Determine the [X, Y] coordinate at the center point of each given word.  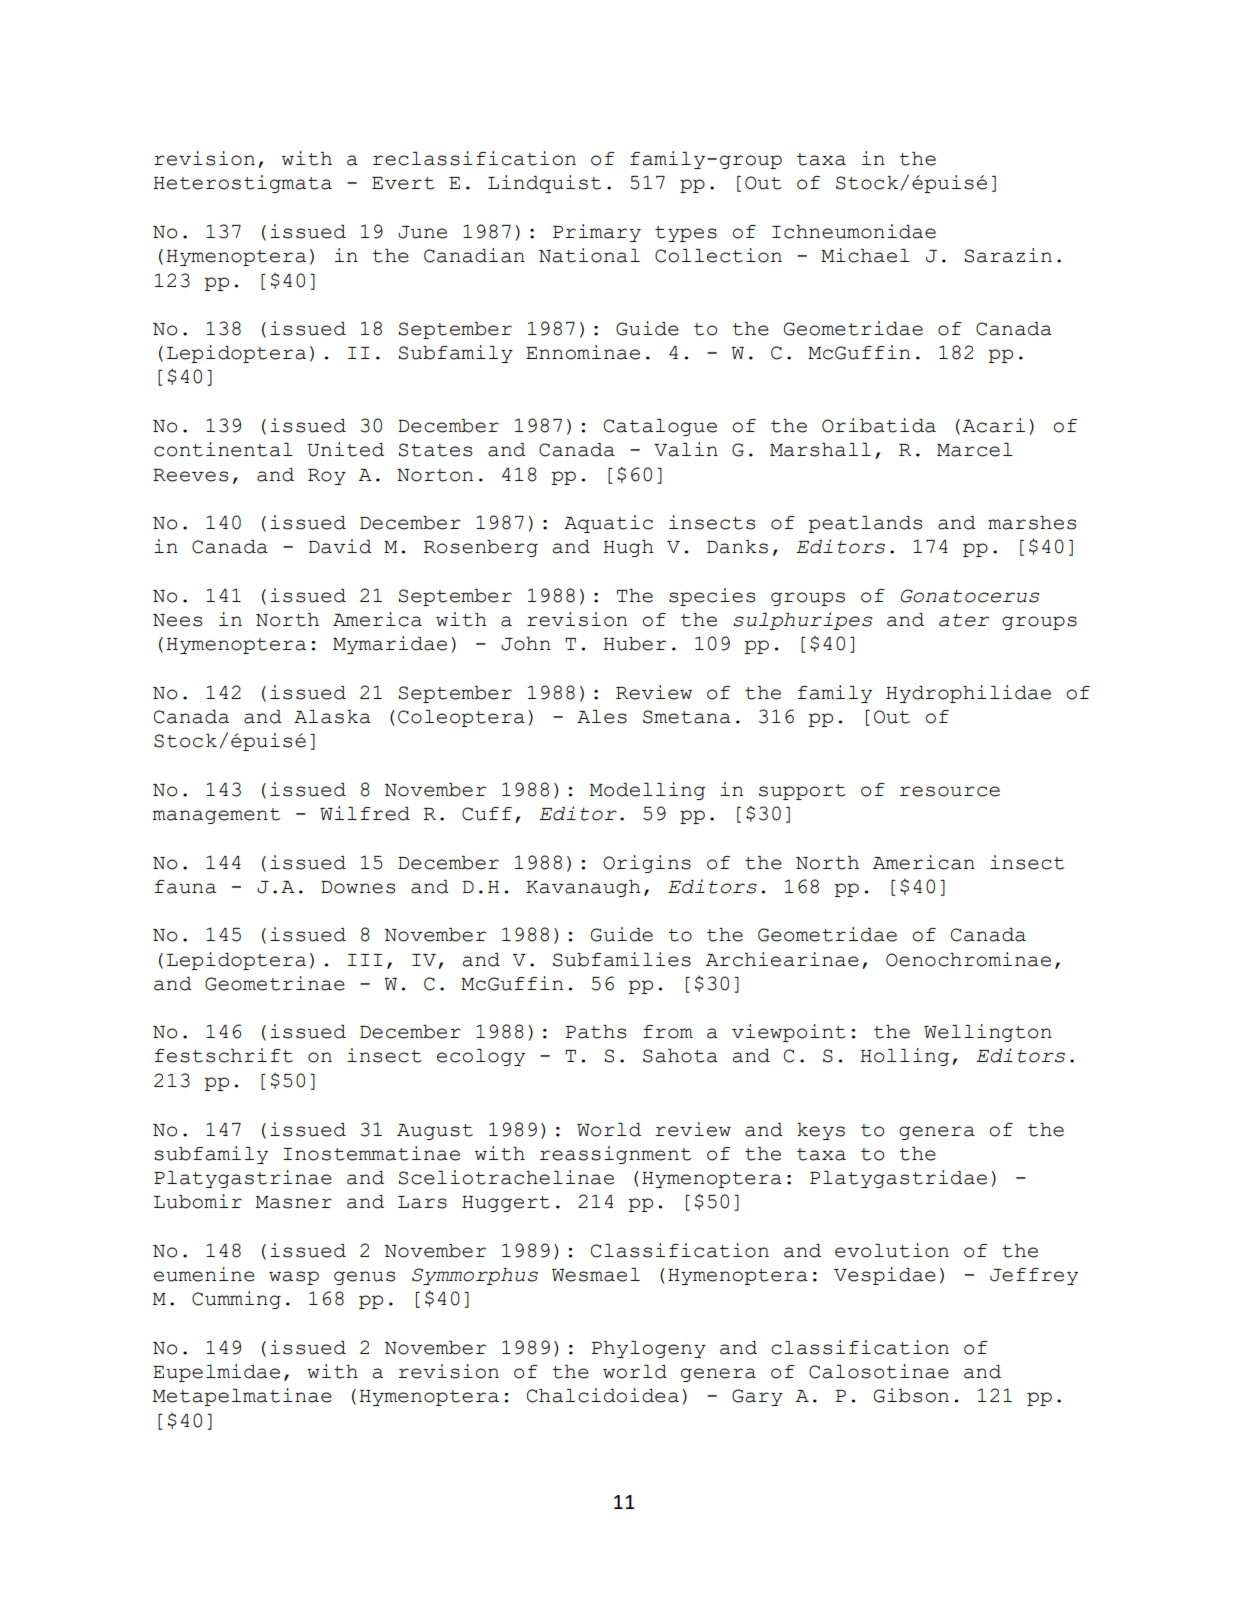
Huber [634, 644]
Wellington [988, 1033]
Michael [865, 255]
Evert [403, 183]
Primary [597, 233]
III [365, 960]
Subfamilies [622, 959]
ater [964, 620]
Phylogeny [649, 1349]
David [340, 546]
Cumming [236, 1300]
